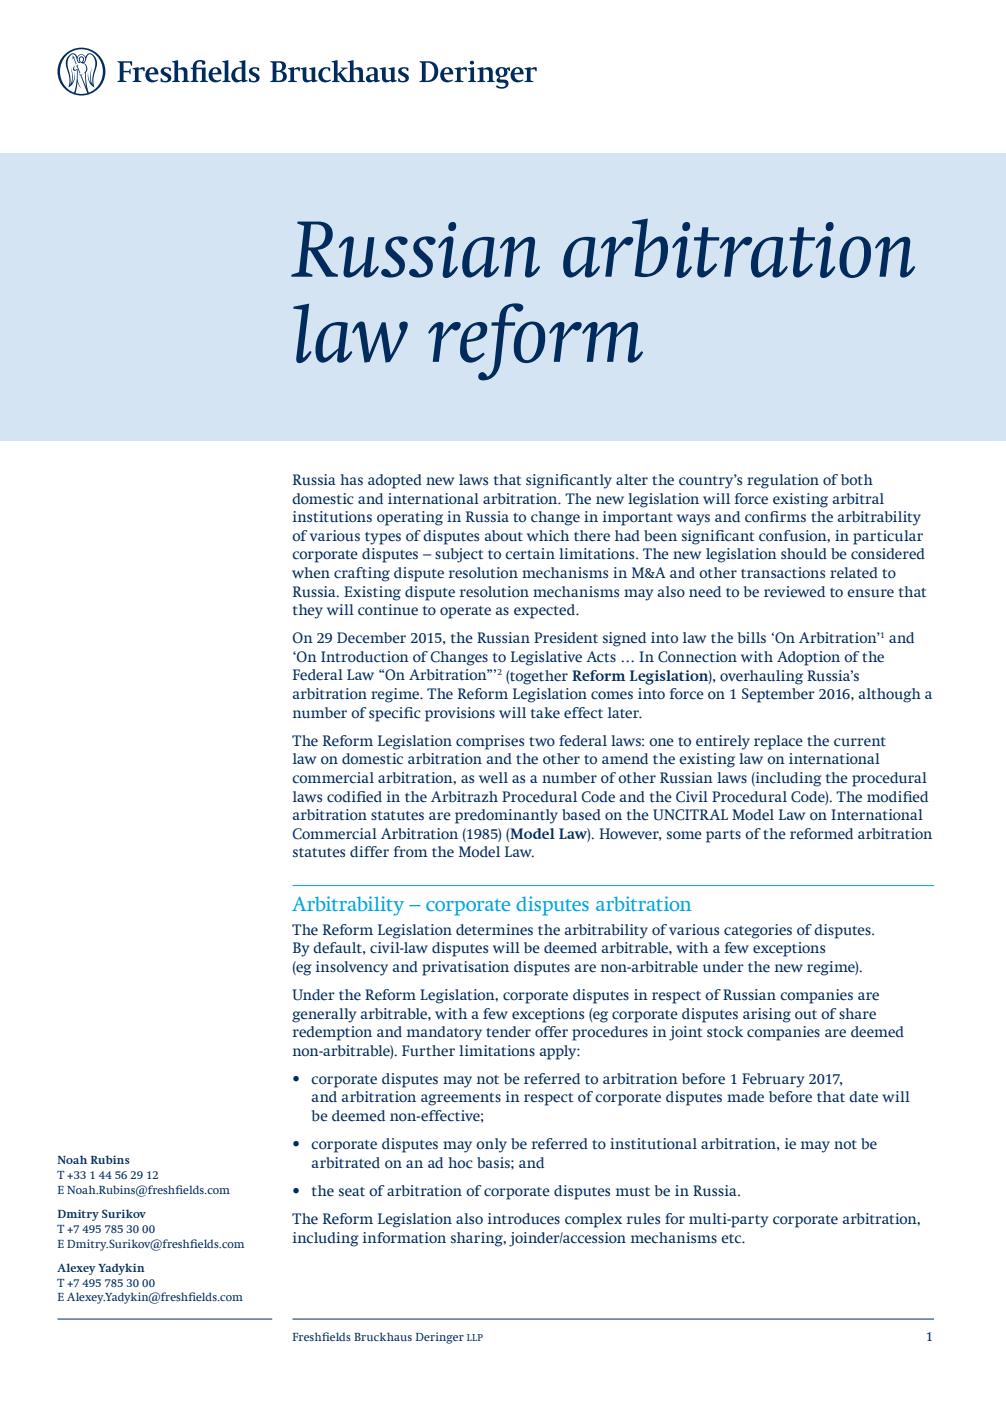 The image size is (1006, 1422). Describe the element at coordinates (638, 518) in the screenshot. I see `important` at that location.
